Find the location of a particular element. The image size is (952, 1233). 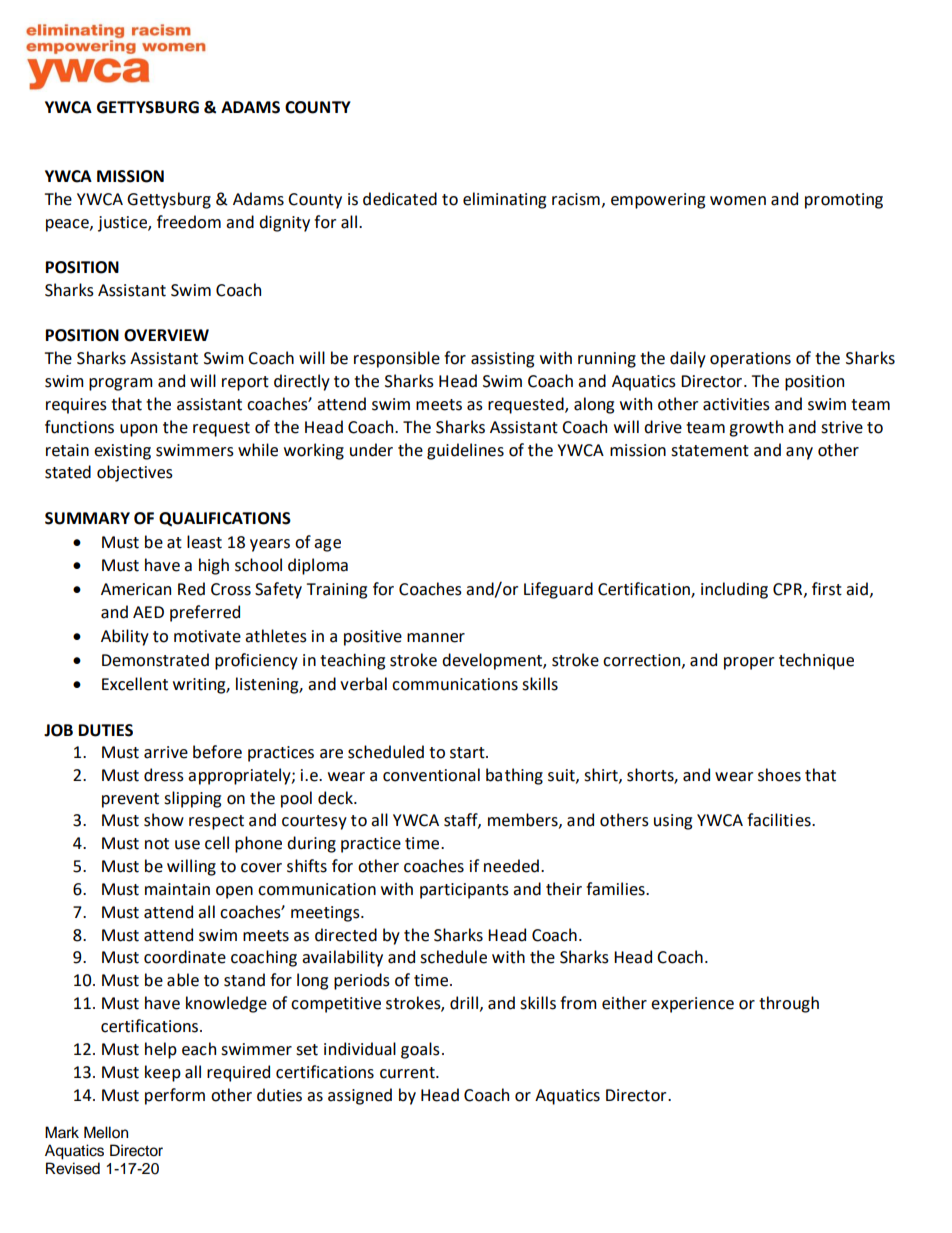

eliminating is located at coordinates (504, 200).
